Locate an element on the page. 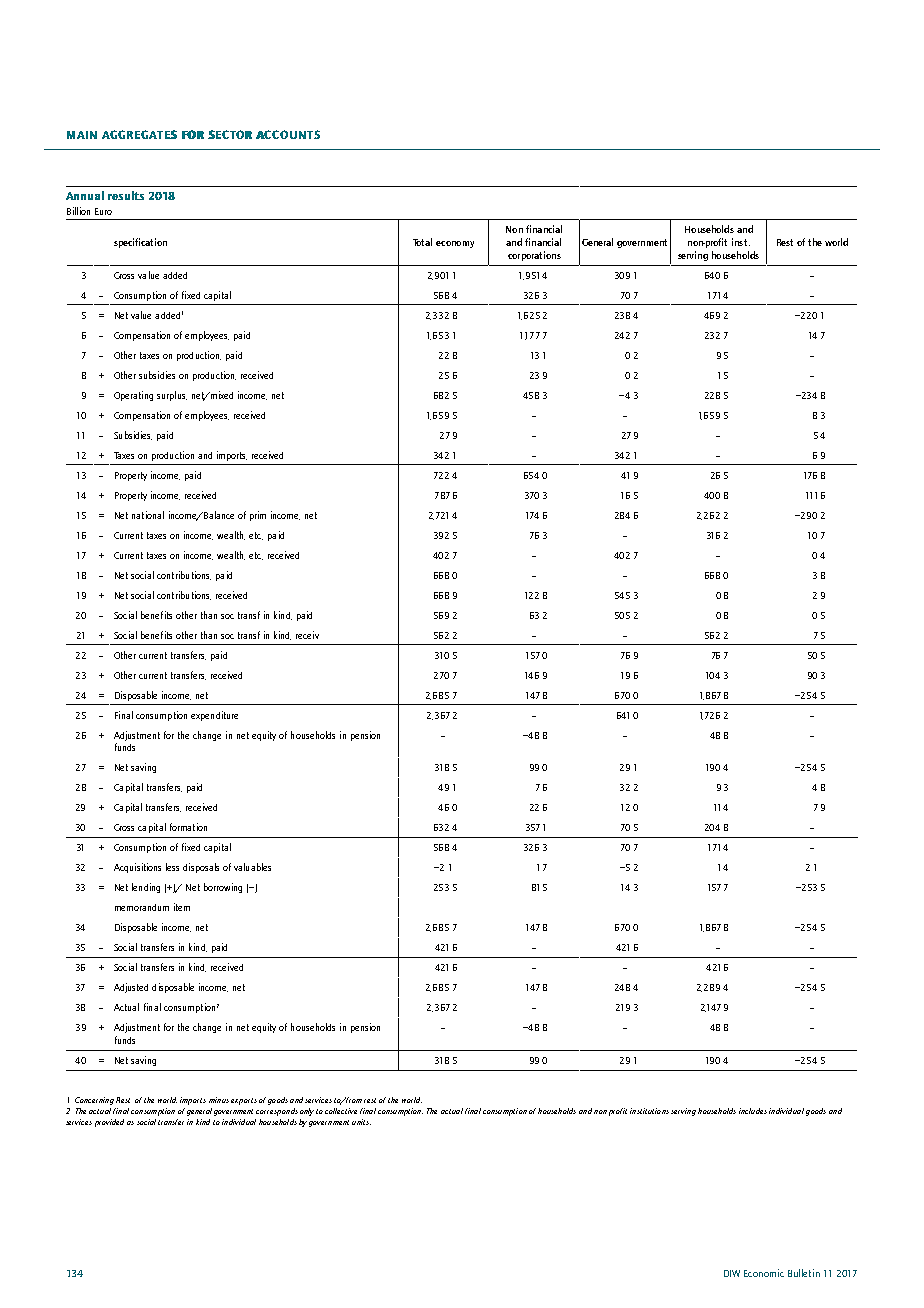  corporations is located at coordinates (534, 256).
